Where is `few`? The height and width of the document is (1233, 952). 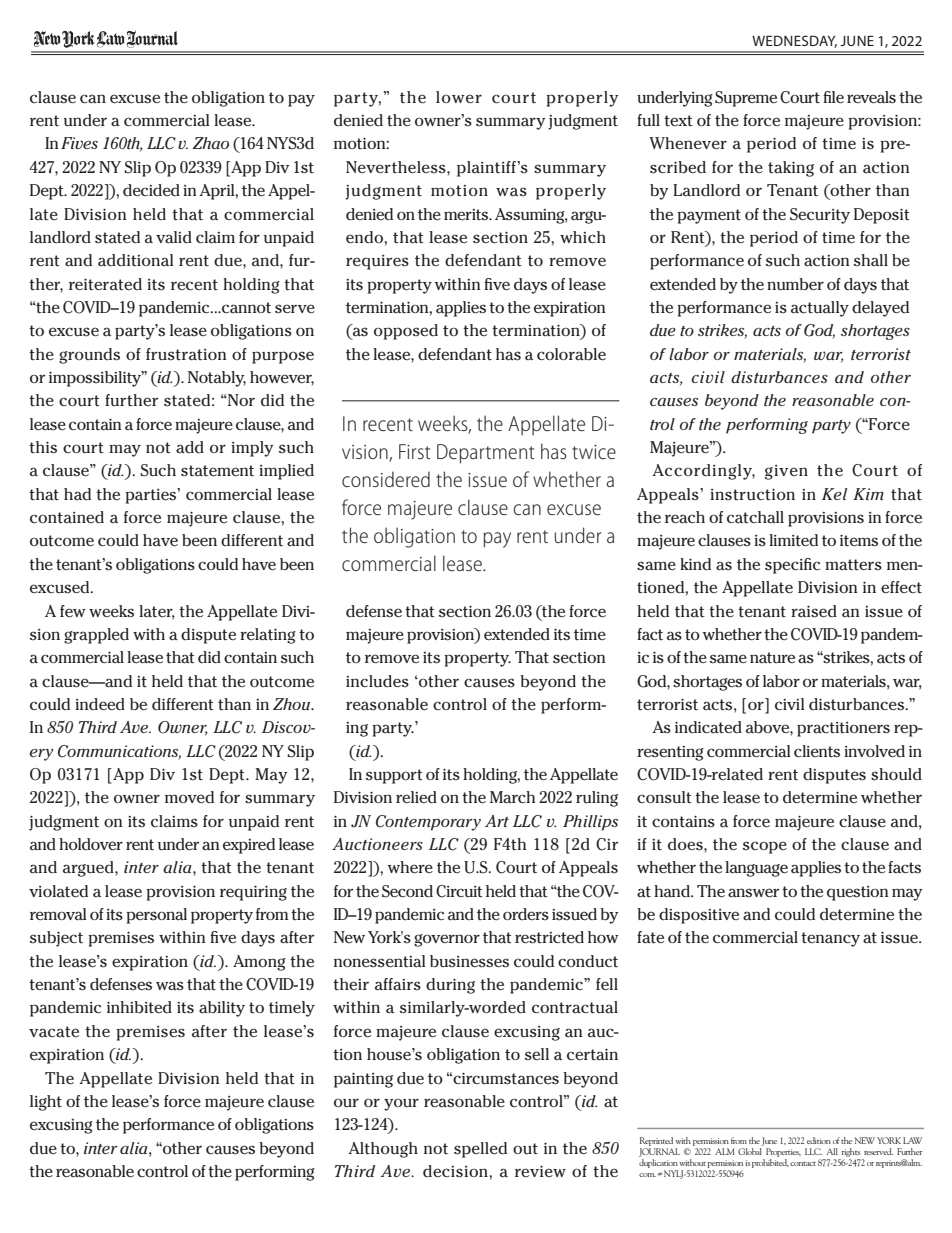 few is located at coordinates (73, 611).
